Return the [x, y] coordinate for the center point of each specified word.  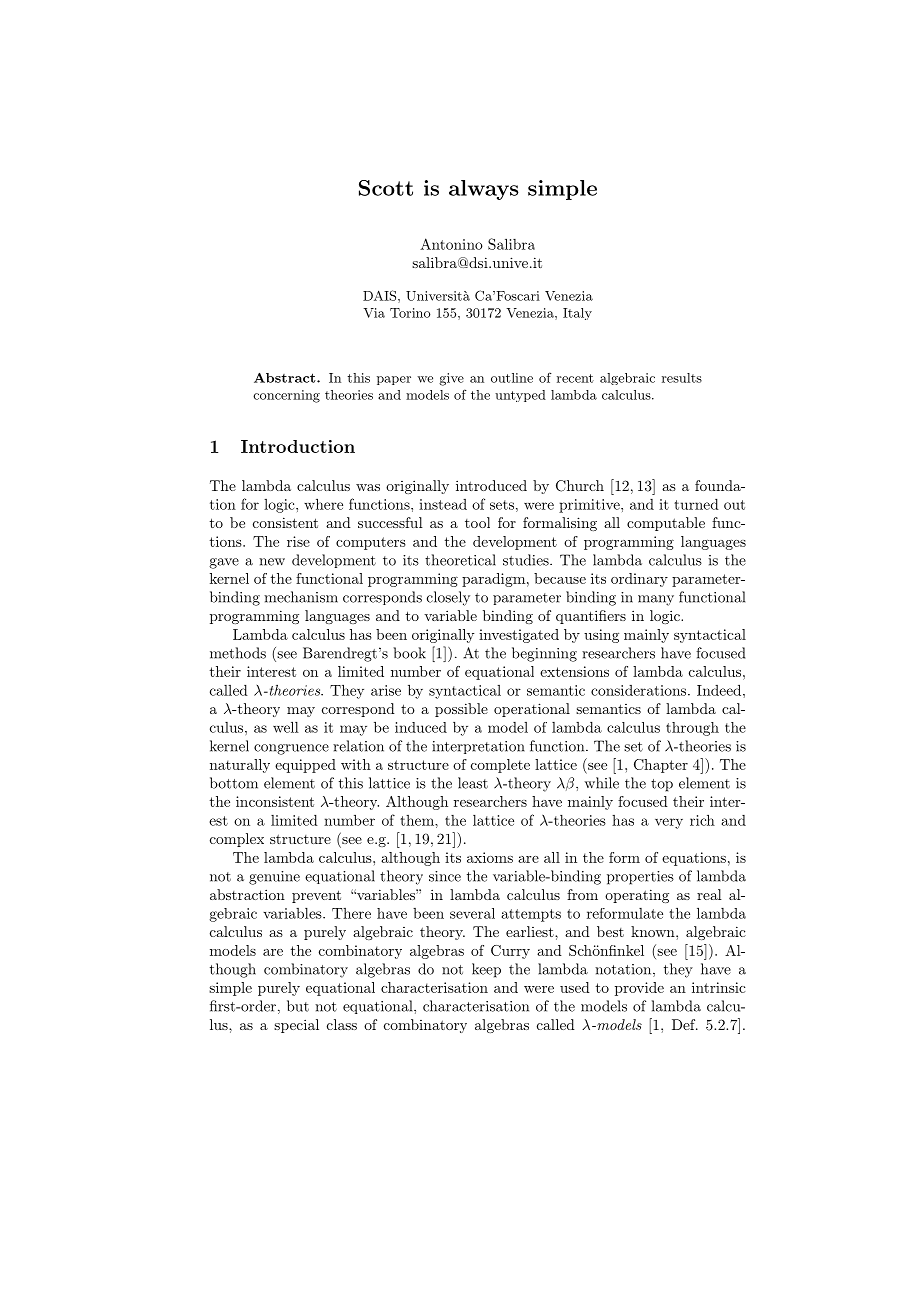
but [298, 1006]
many [656, 600]
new [272, 562]
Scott [386, 188]
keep [486, 970]
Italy [577, 314]
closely [448, 598]
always [484, 190]
